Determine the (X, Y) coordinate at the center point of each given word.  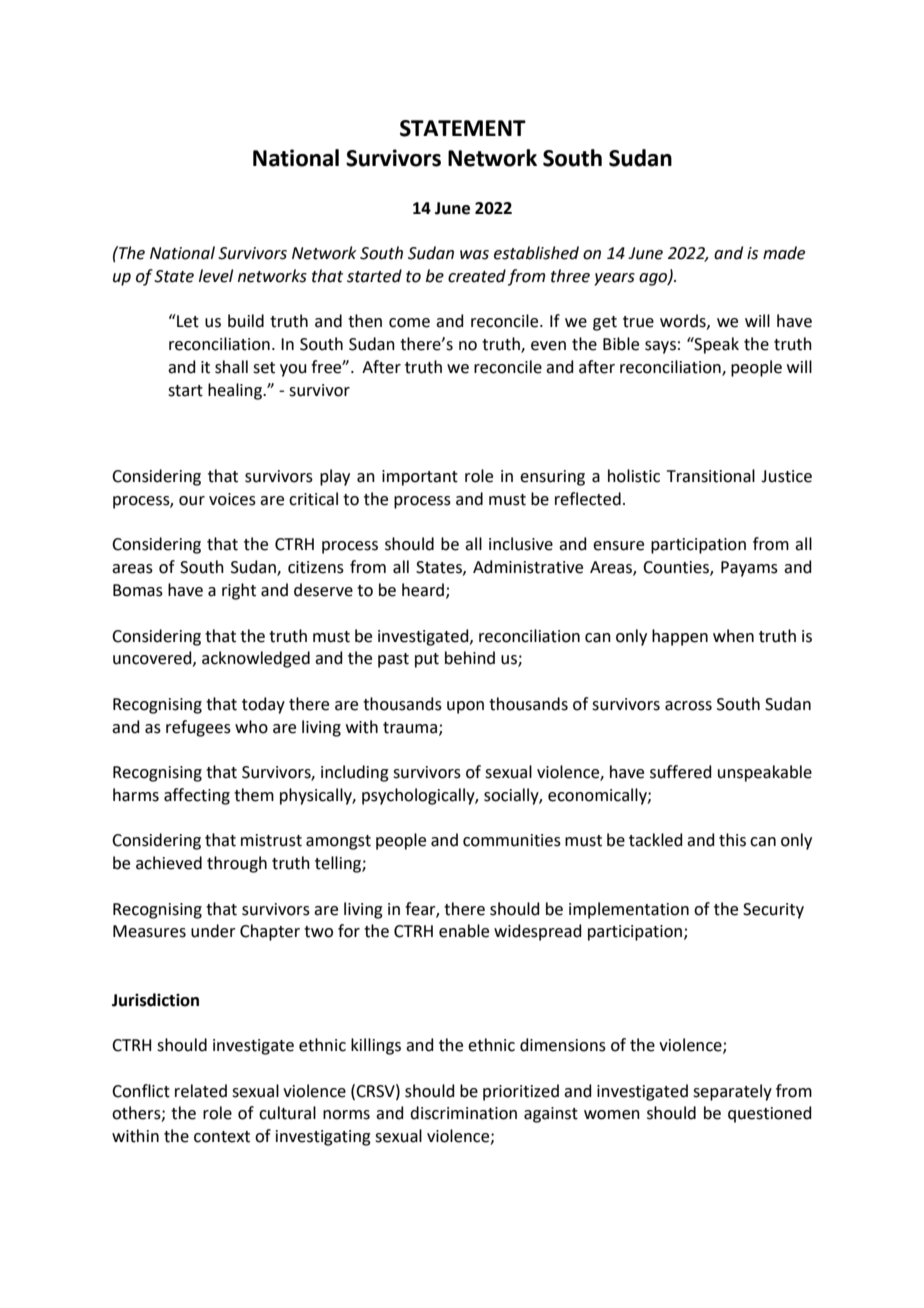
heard (423, 590)
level (216, 276)
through (237, 864)
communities (512, 840)
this (732, 840)
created (477, 276)
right (239, 591)
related (201, 1091)
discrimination (463, 1113)
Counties (677, 568)
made (784, 253)
